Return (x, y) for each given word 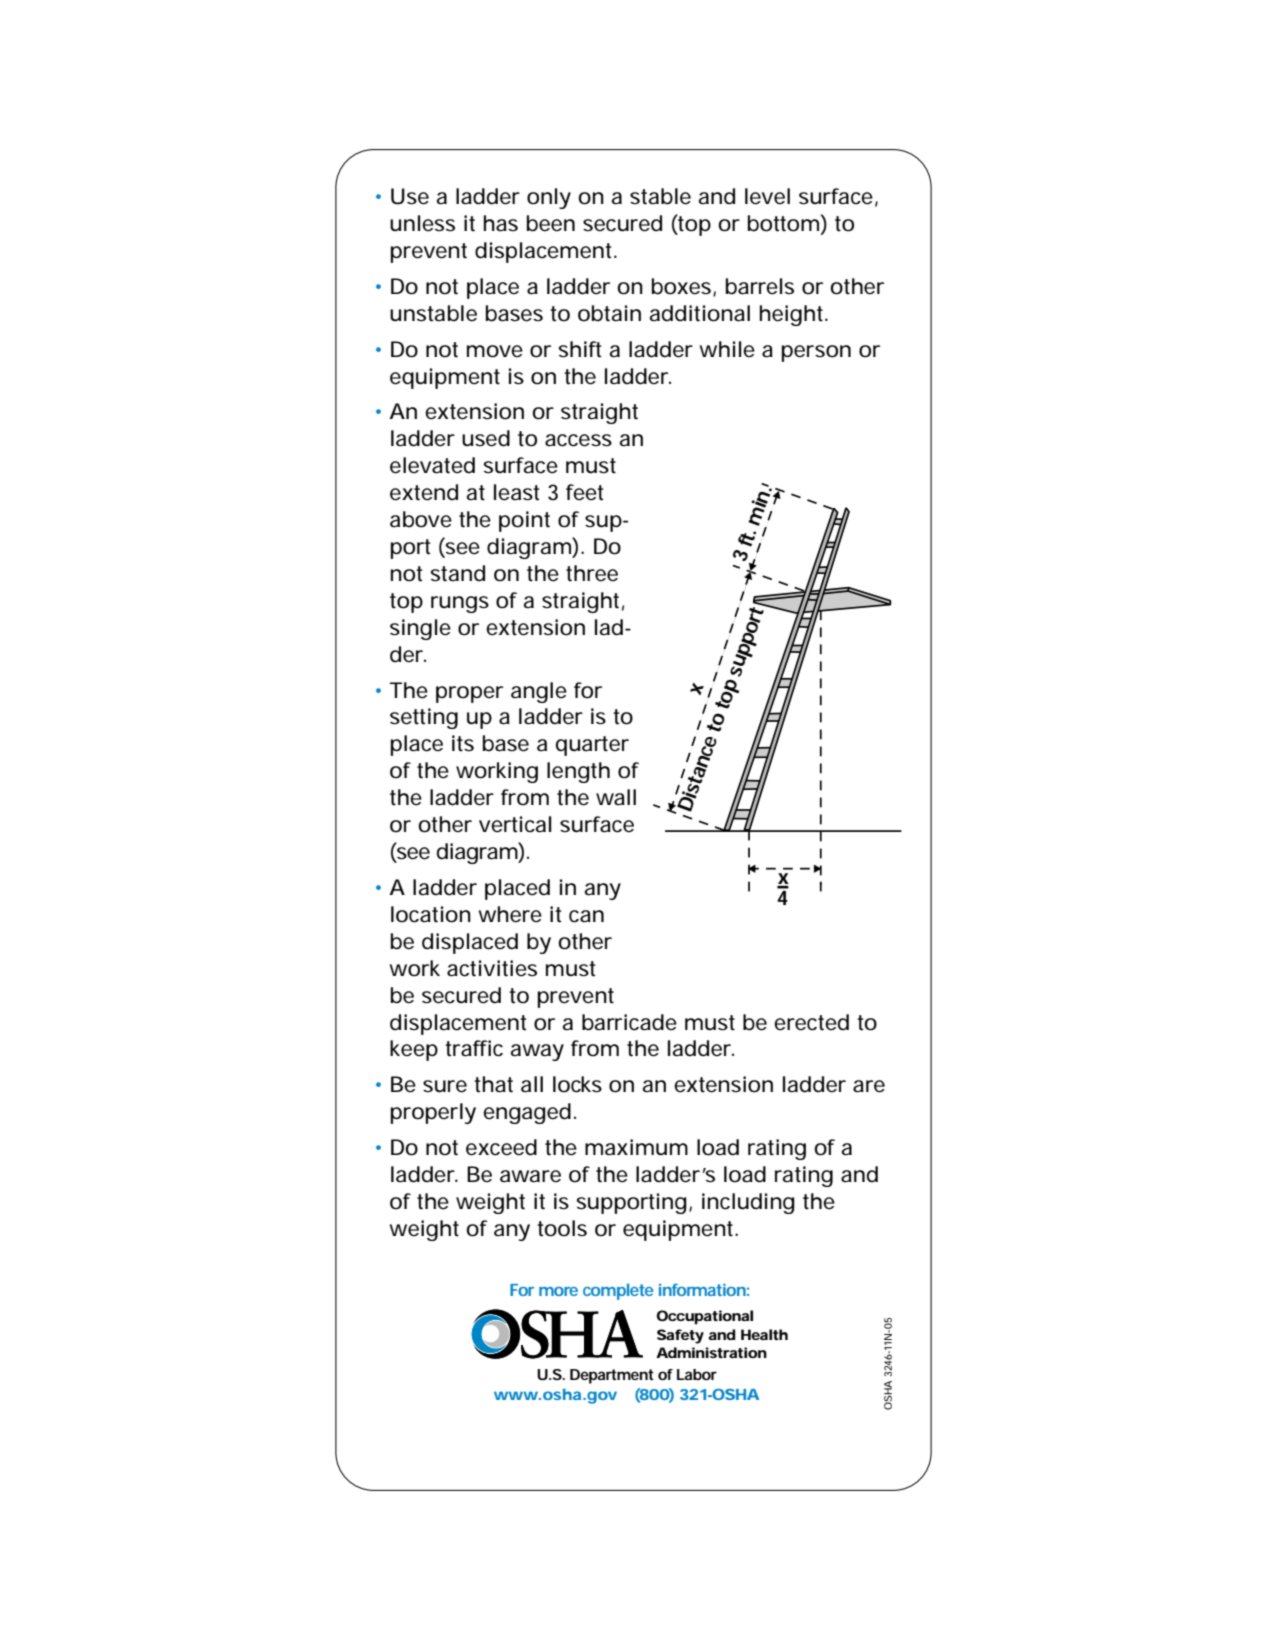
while (727, 349)
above (421, 519)
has (500, 223)
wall (616, 797)
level (767, 196)
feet (585, 492)
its (463, 743)
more (558, 1291)
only (549, 198)
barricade (629, 1022)
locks (577, 1084)
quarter (592, 746)
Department (612, 1376)
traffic (474, 1048)
